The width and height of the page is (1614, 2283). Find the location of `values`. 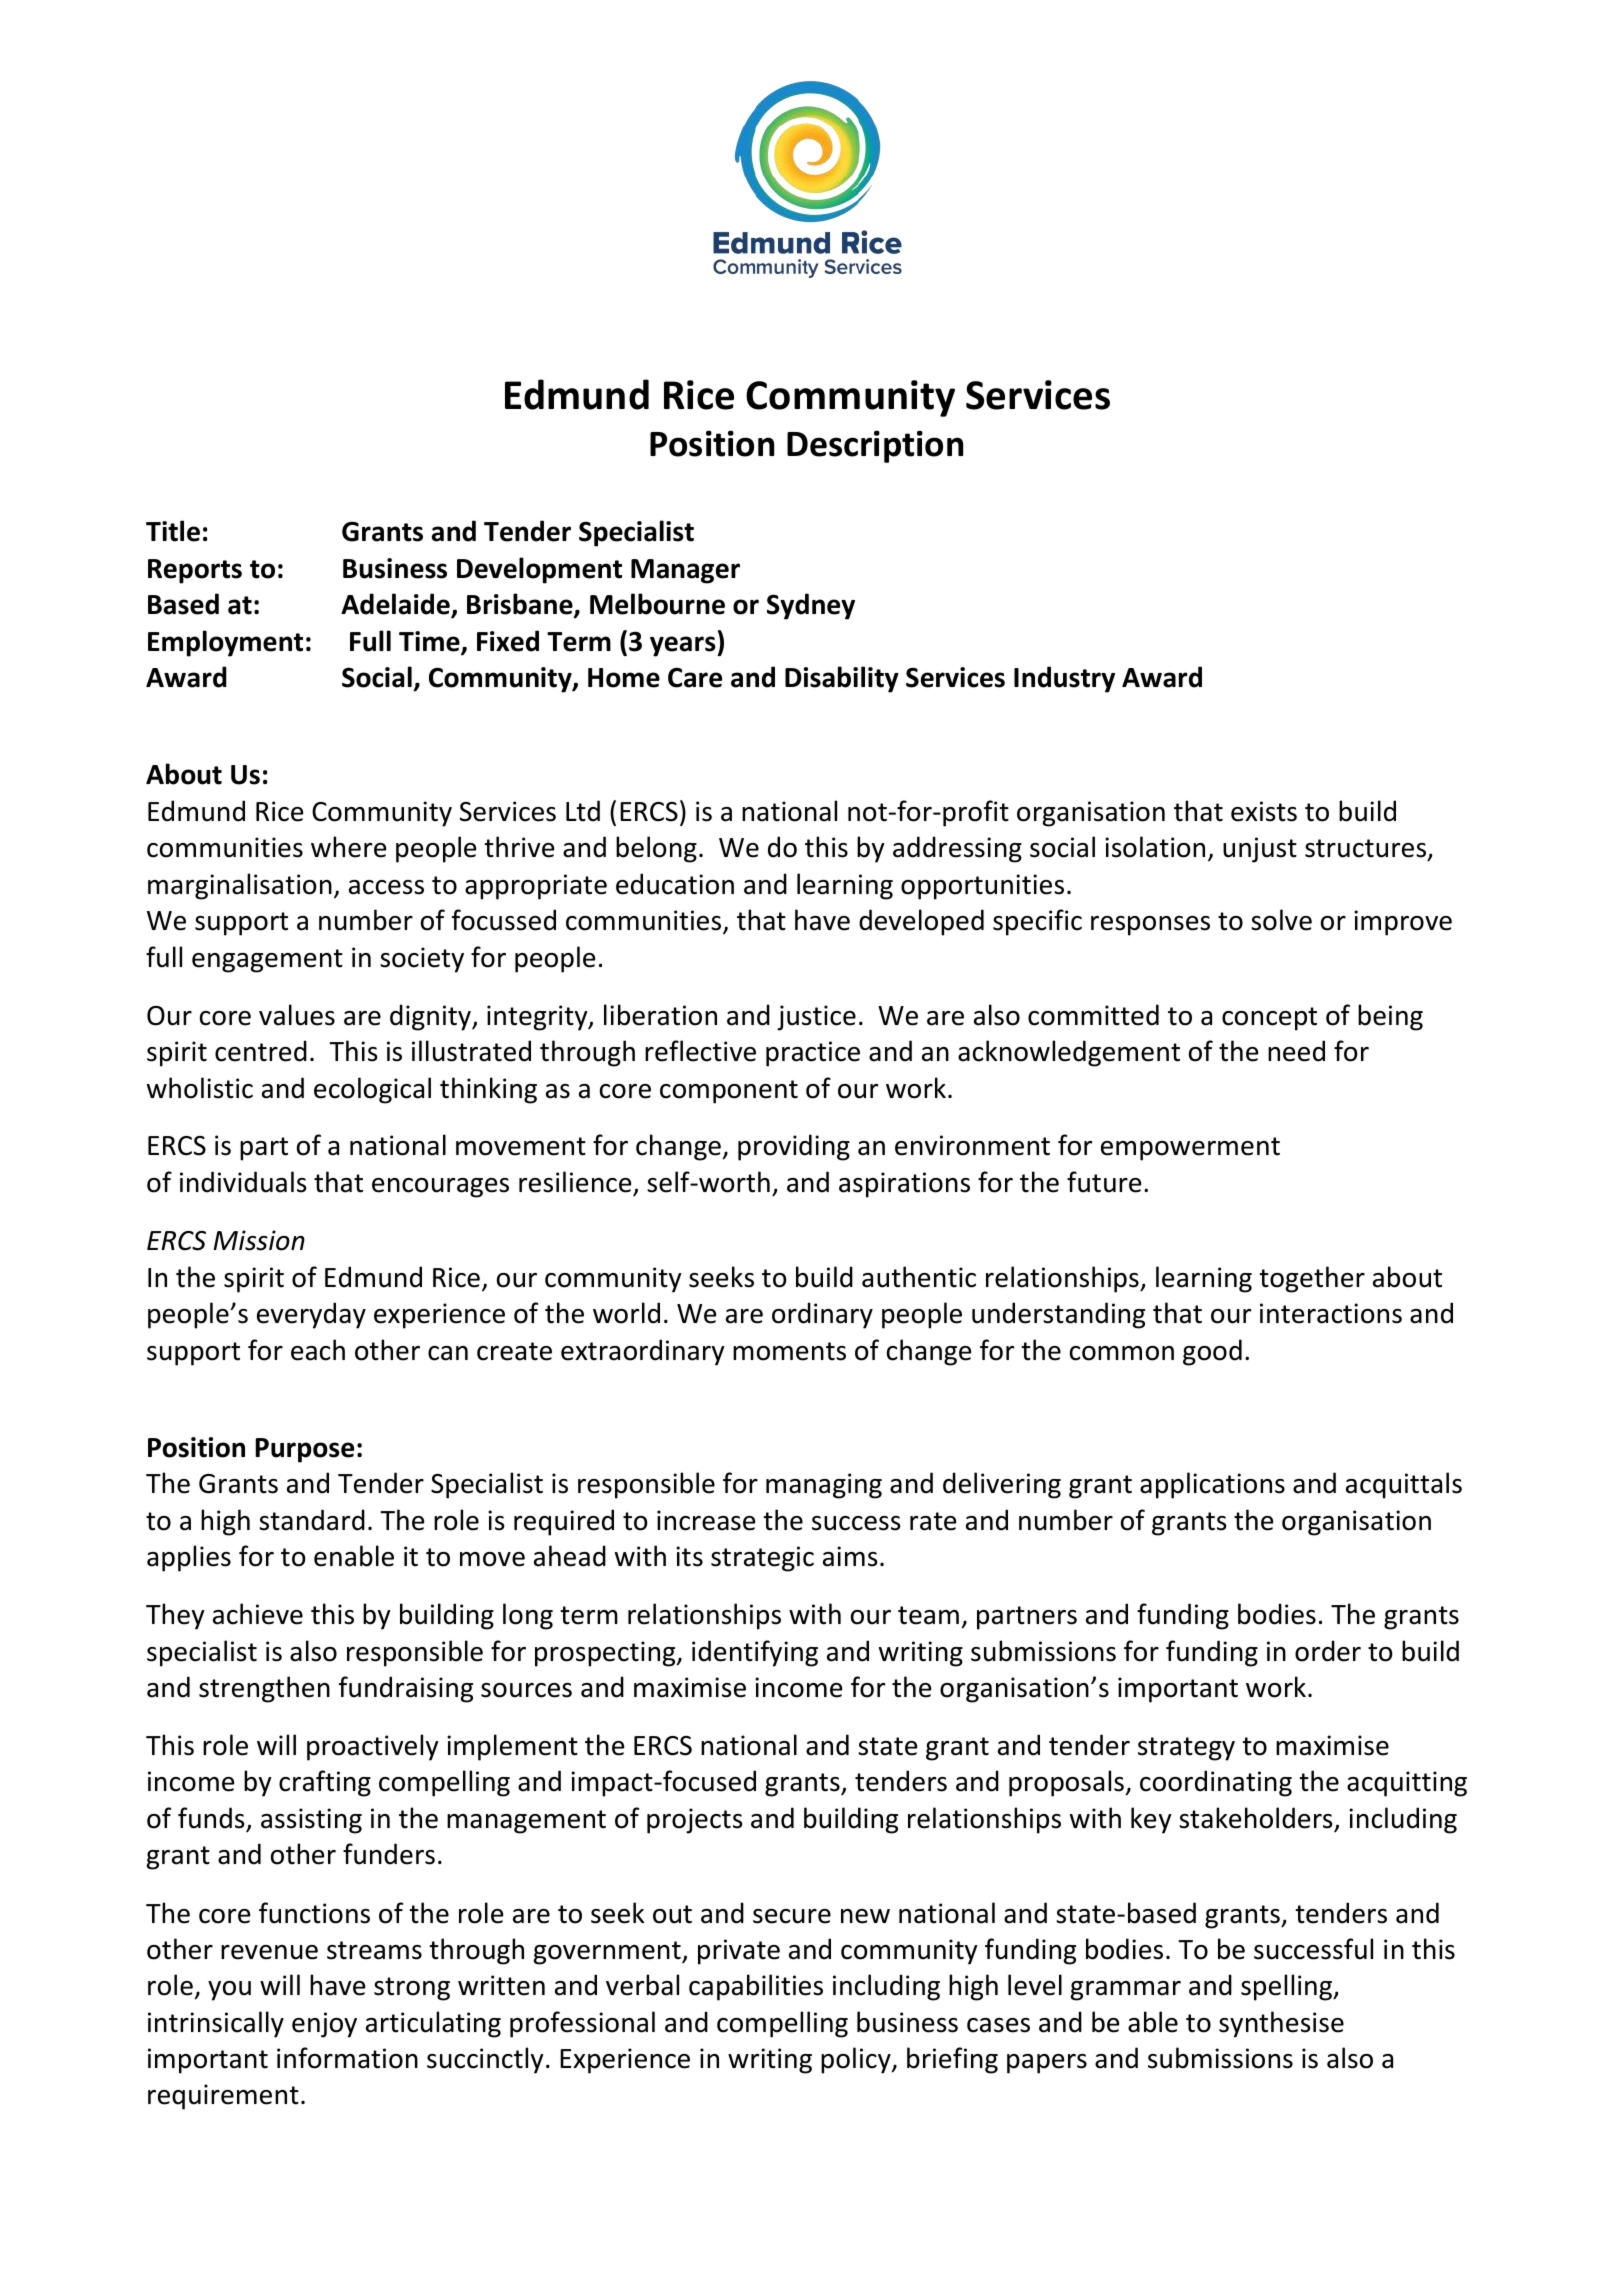

values is located at coordinates (297, 1015).
